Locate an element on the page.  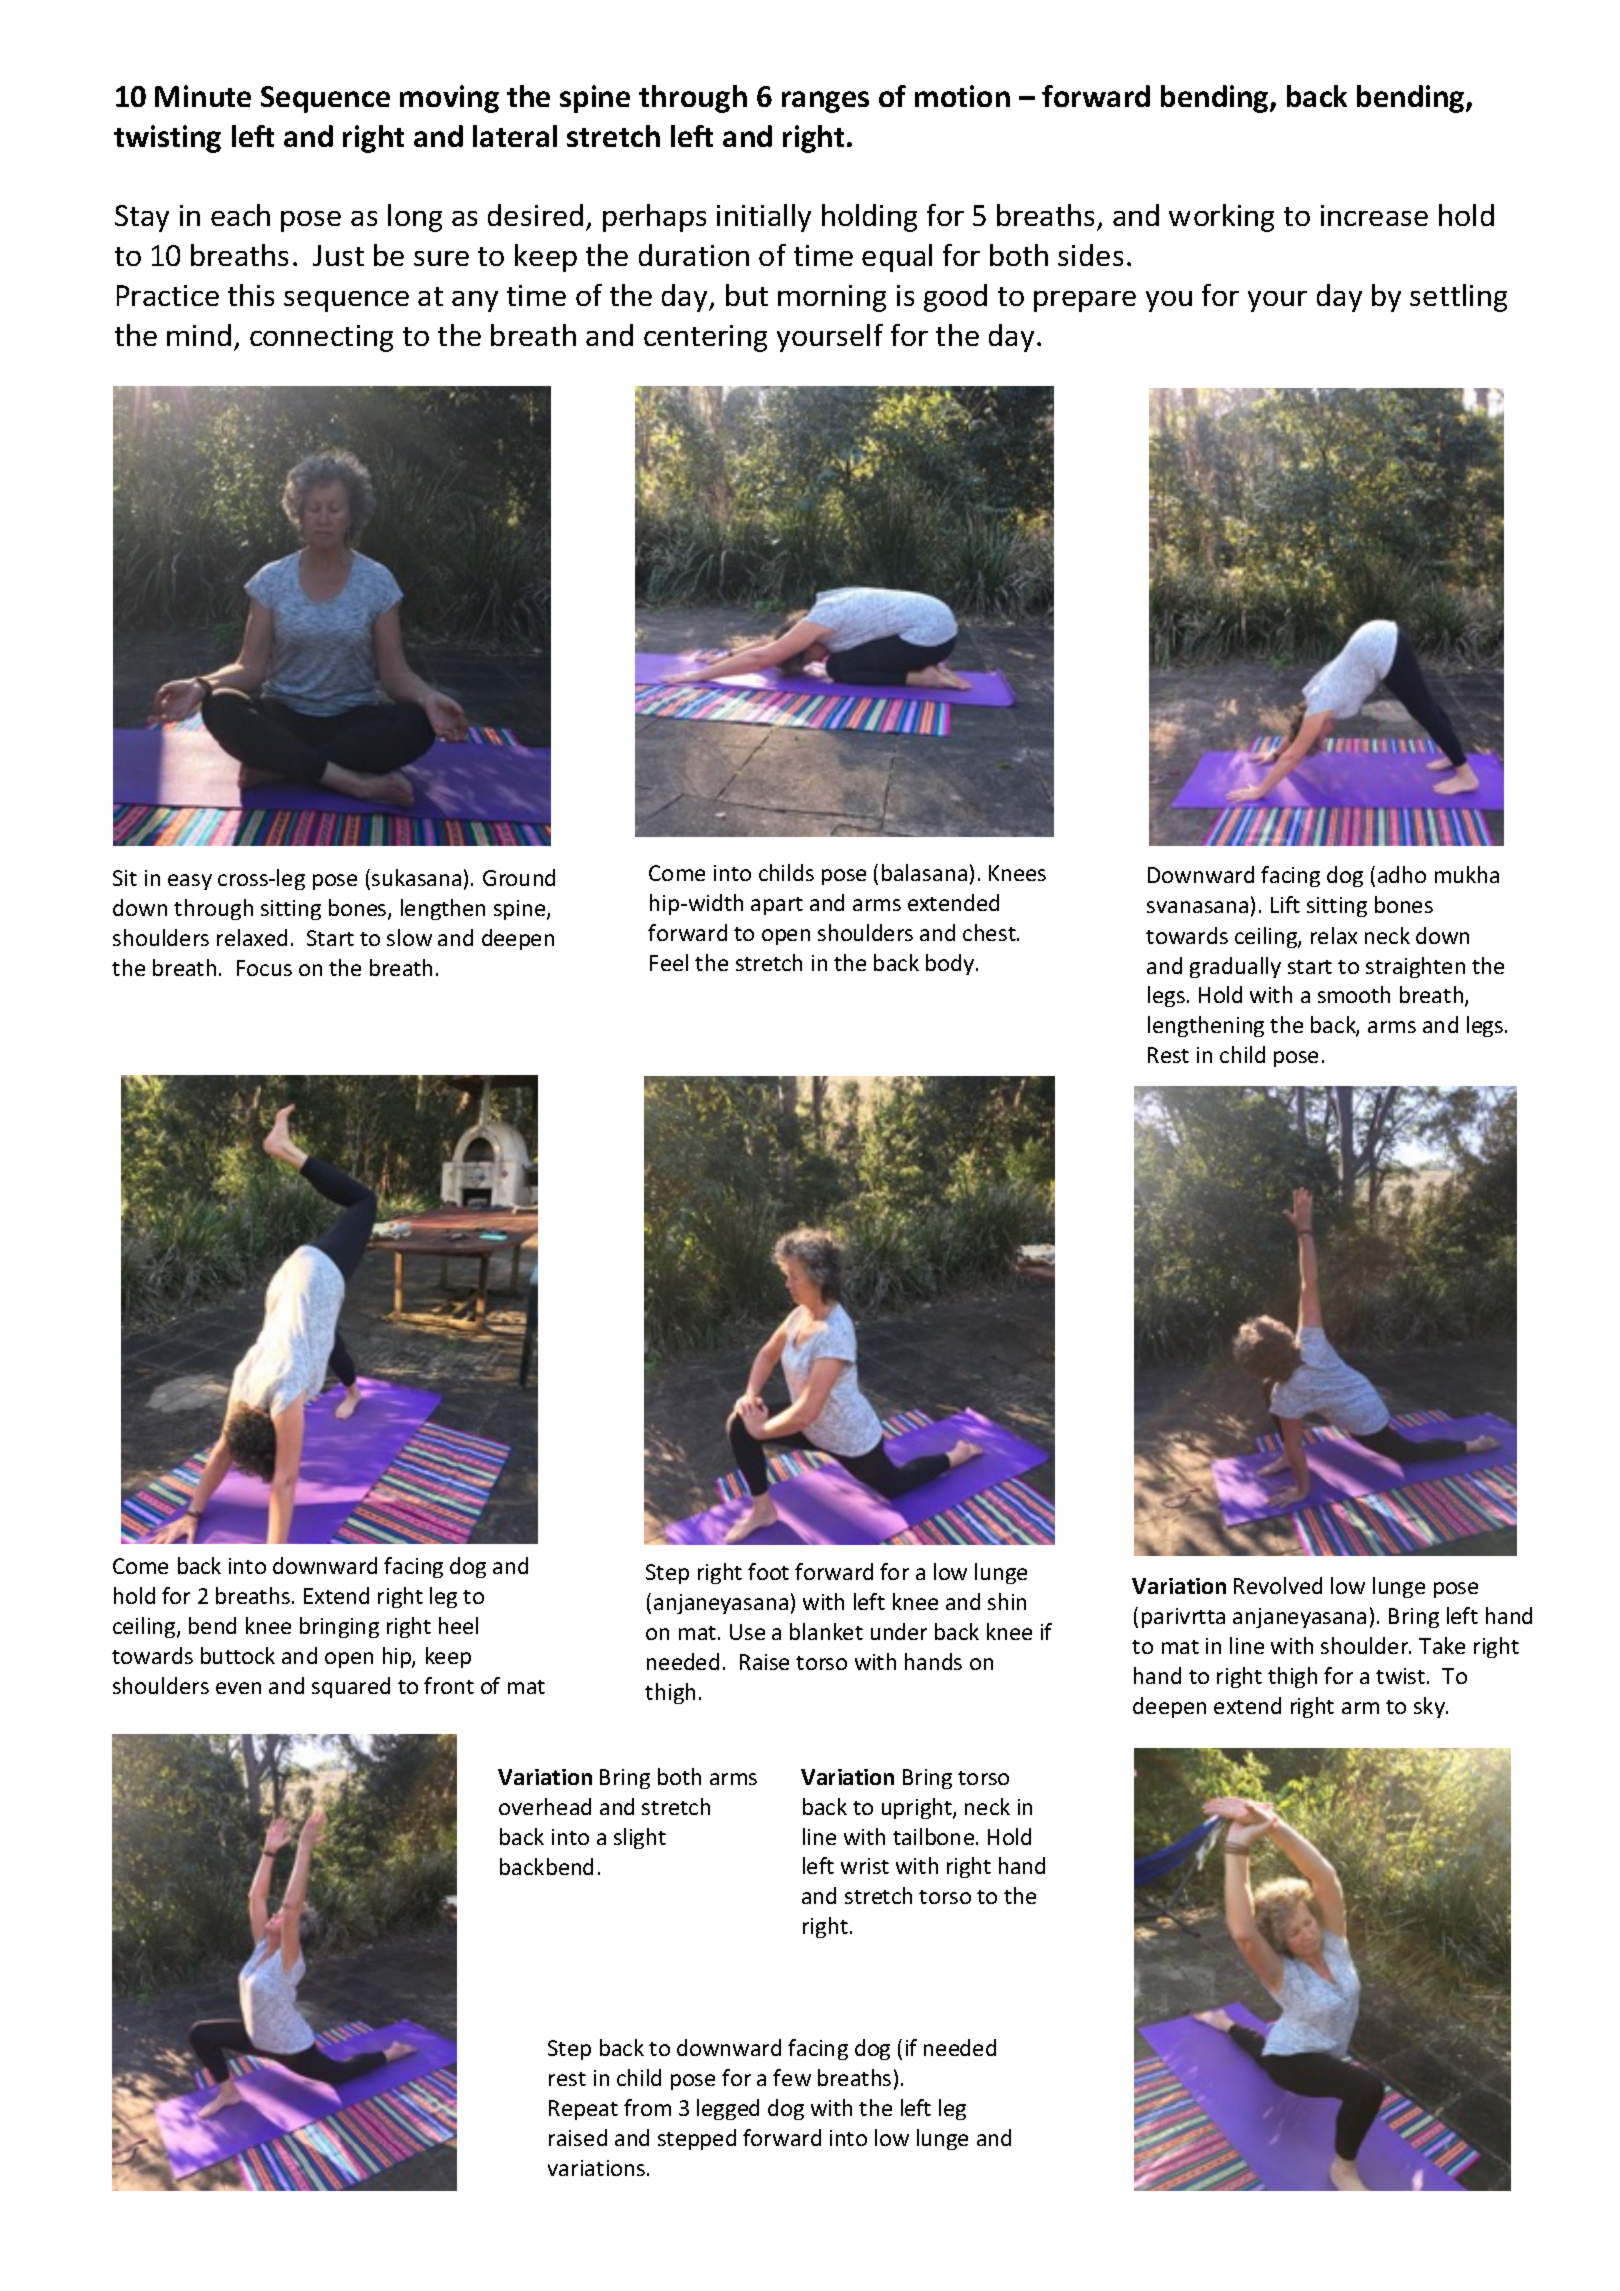
centering is located at coordinates (705, 338).
